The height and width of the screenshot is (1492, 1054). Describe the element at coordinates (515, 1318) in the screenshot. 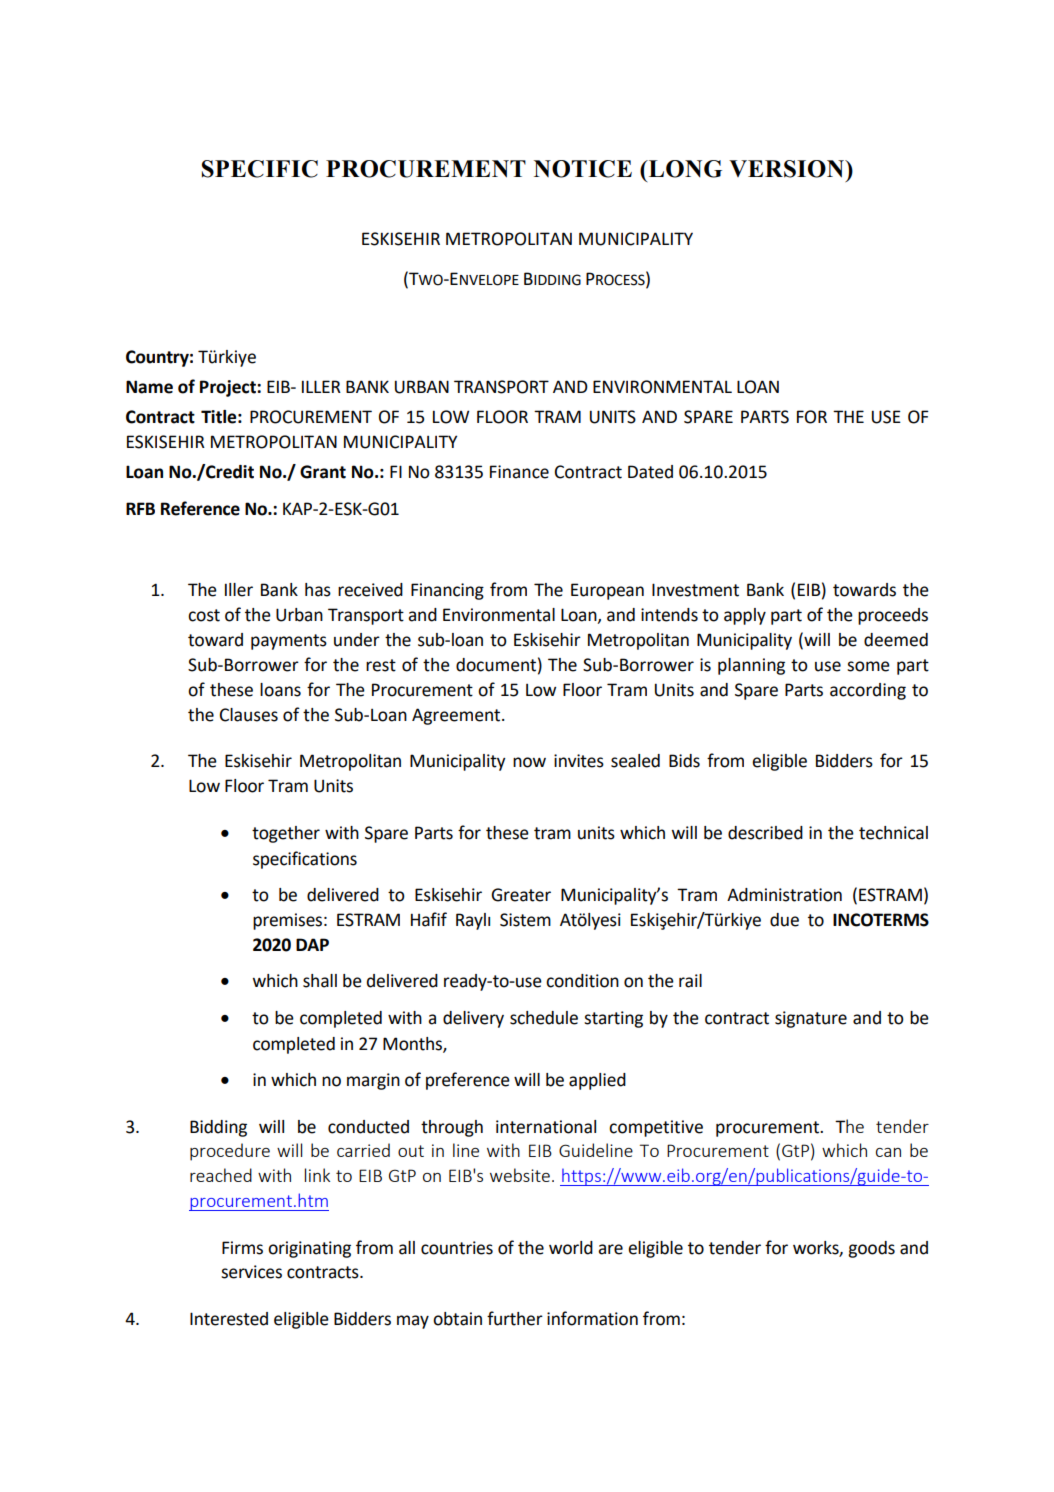

I see `further` at that location.
